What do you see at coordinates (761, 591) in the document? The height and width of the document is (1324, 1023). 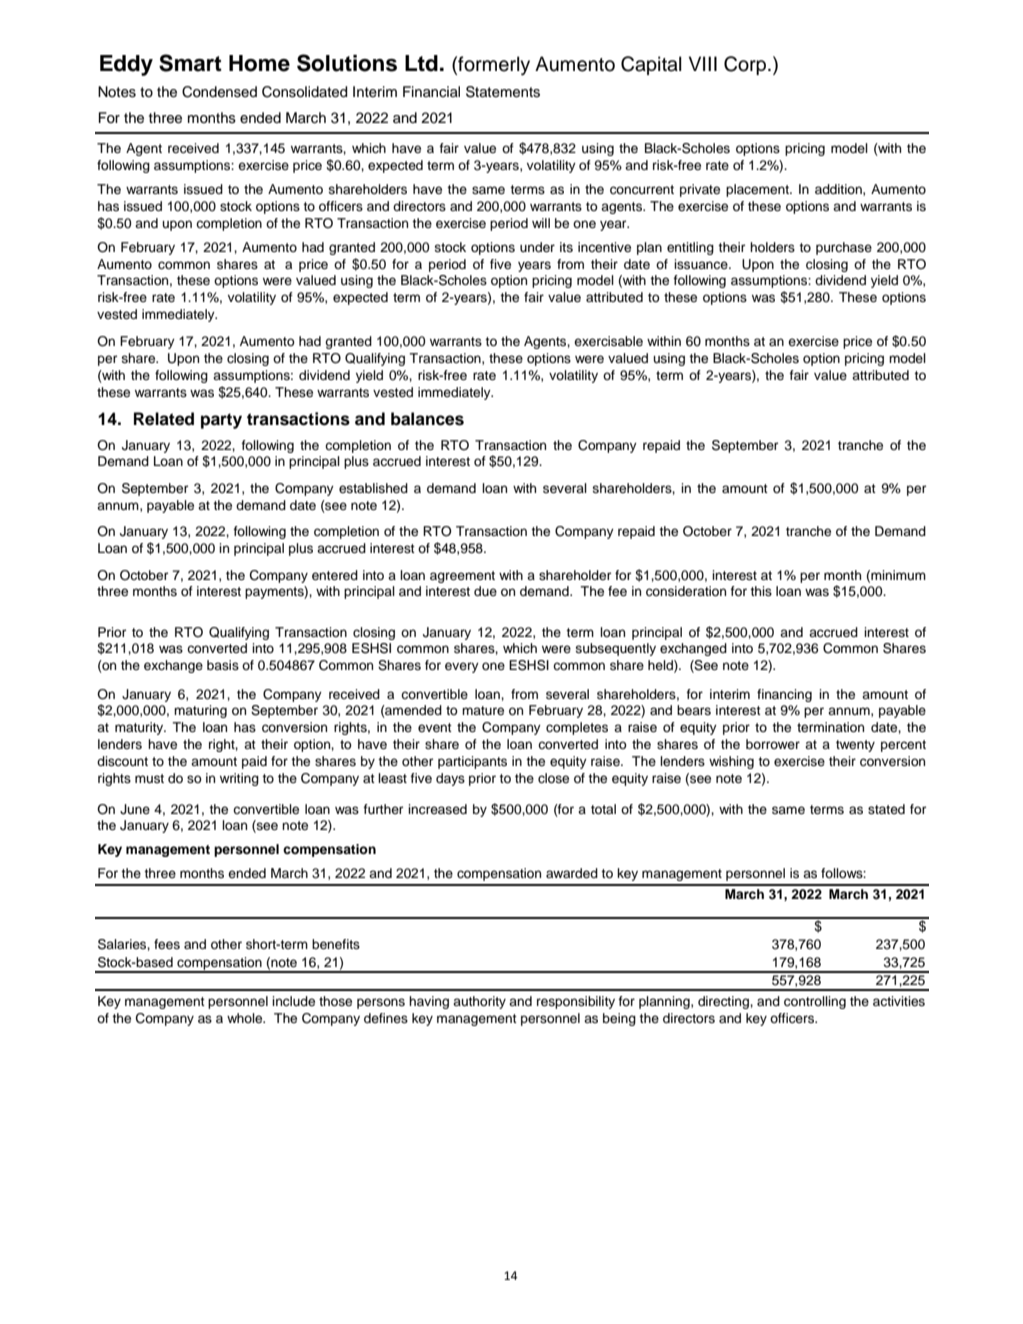 I see `this` at bounding box center [761, 591].
